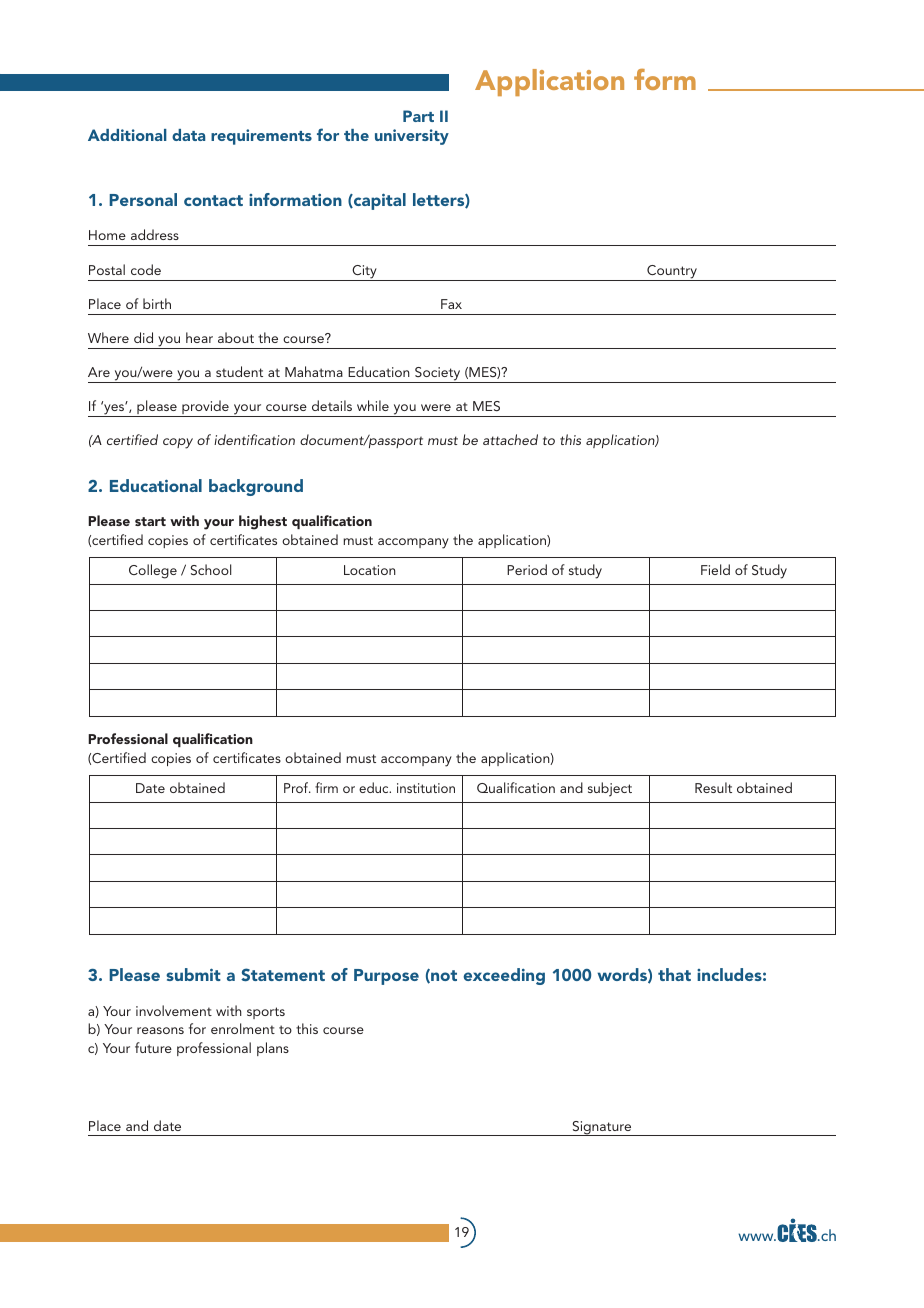 This screenshot has width=924, height=1308. What do you see at coordinates (273, 1049) in the screenshot?
I see `plans` at bounding box center [273, 1049].
